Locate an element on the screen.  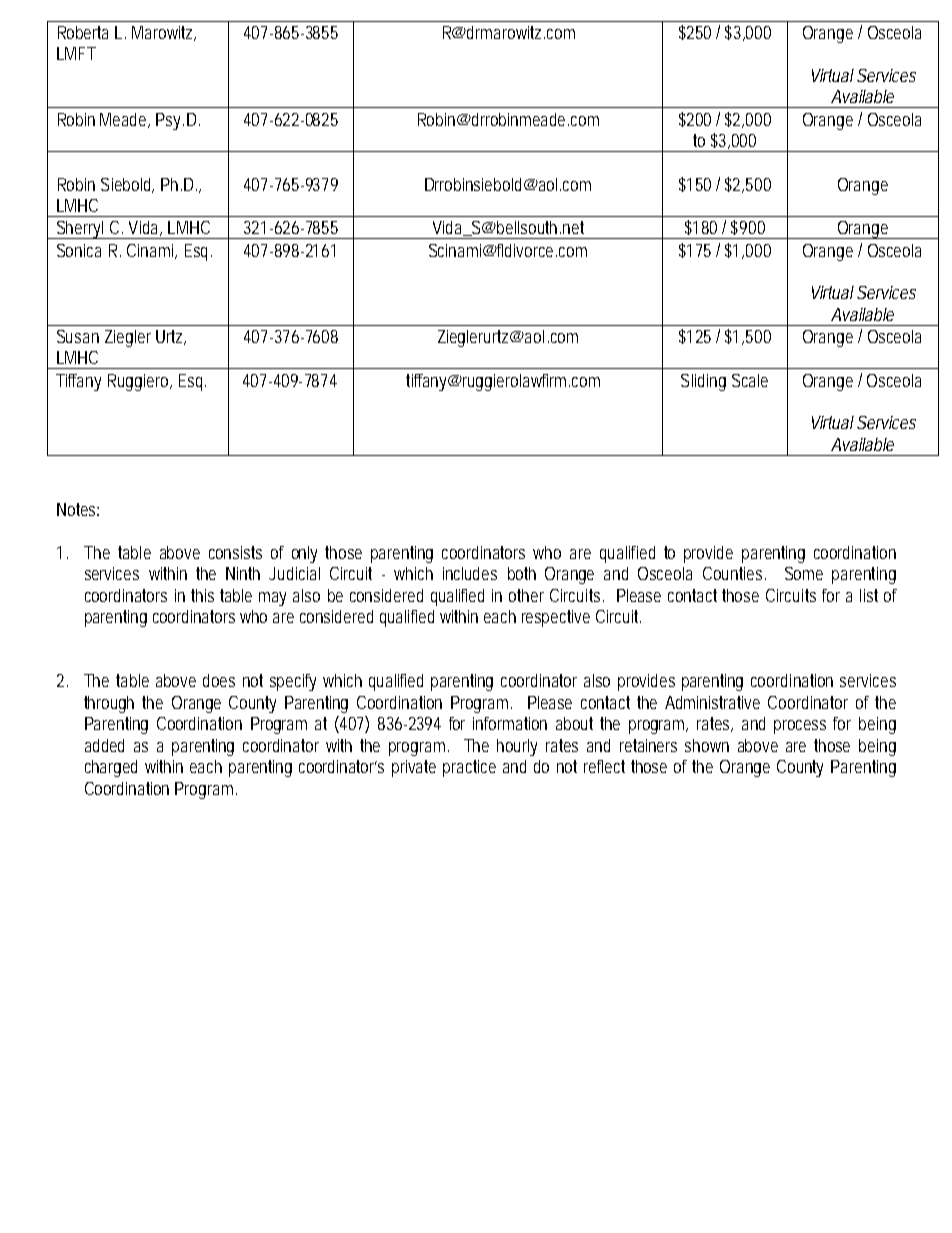
Administrative is located at coordinates (712, 702).
